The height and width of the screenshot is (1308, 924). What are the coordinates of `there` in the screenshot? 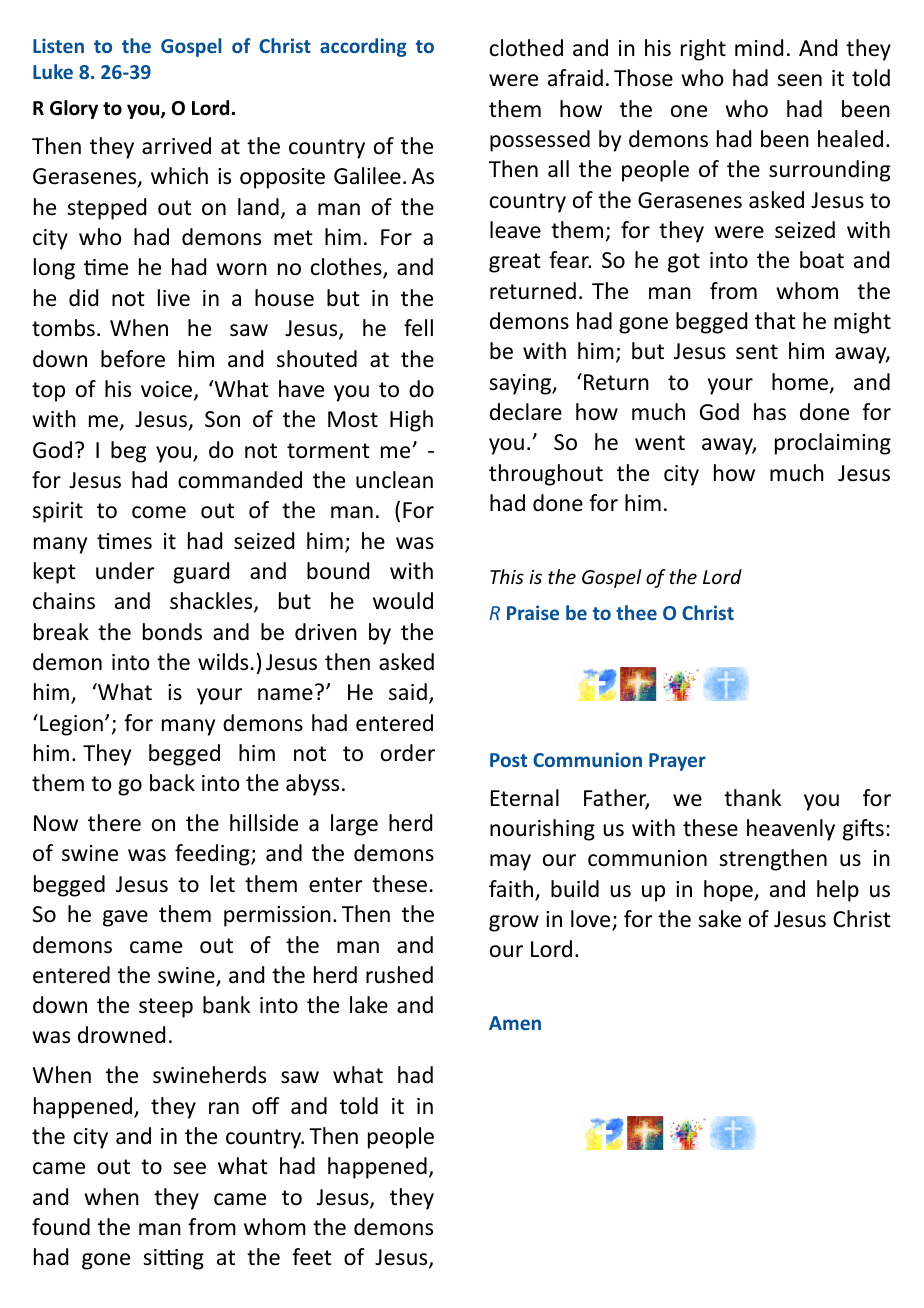 It's located at (114, 823).
